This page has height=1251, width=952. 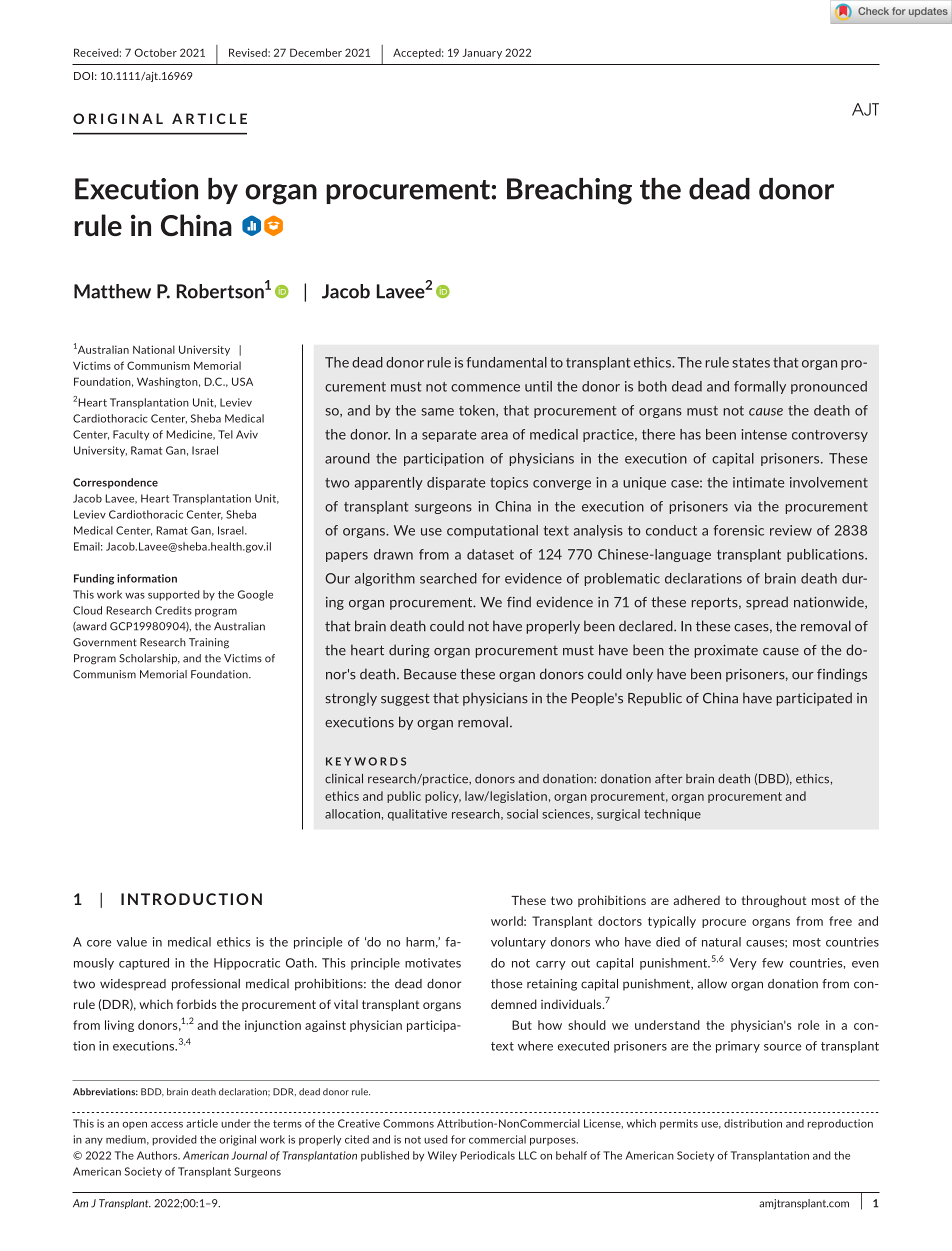 What do you see at coordinates (167, 1125) in the page?
I see `access` at bounding box center [167, 1125].
